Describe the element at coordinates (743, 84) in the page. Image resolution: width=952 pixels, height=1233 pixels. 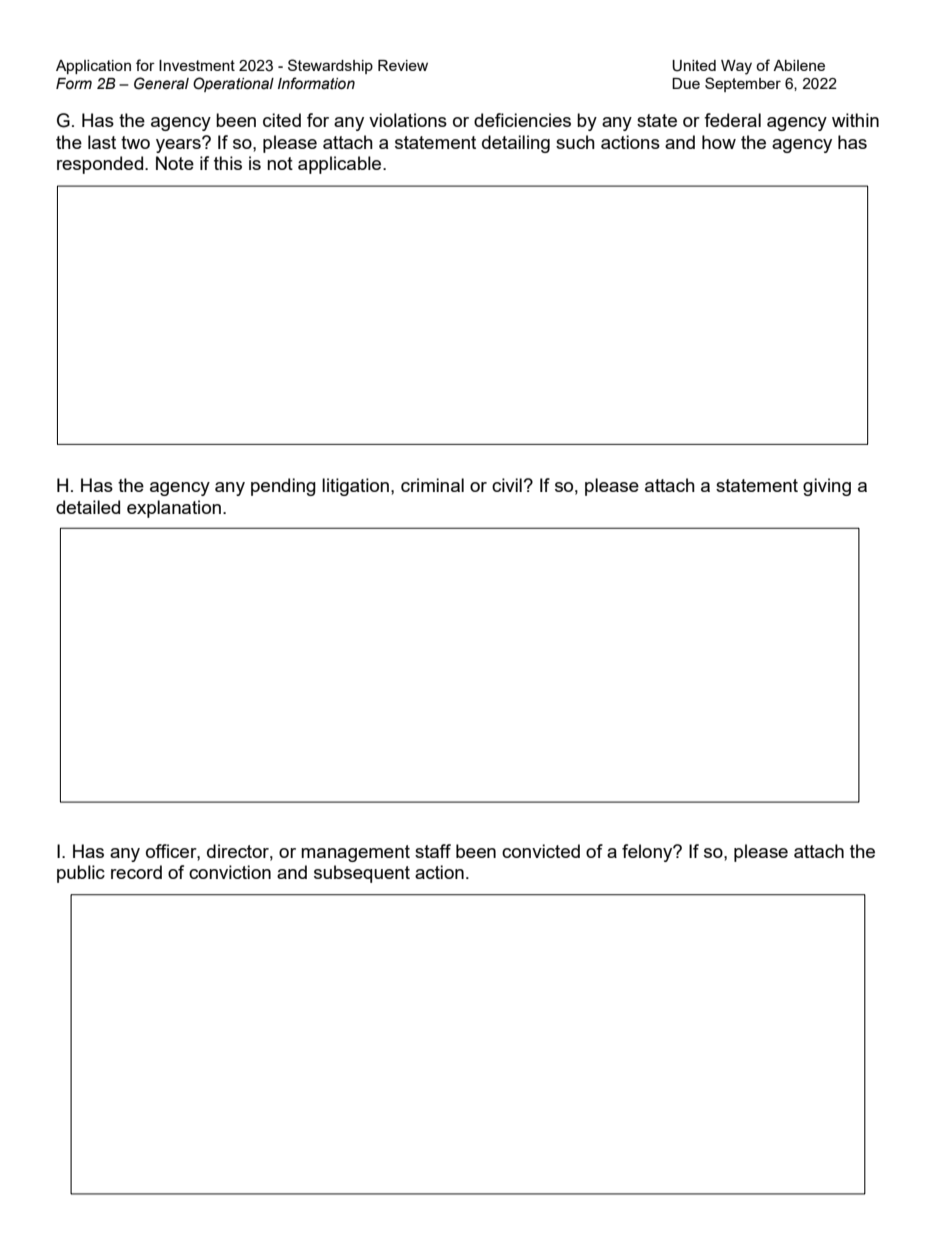
I see `September` at that location.
